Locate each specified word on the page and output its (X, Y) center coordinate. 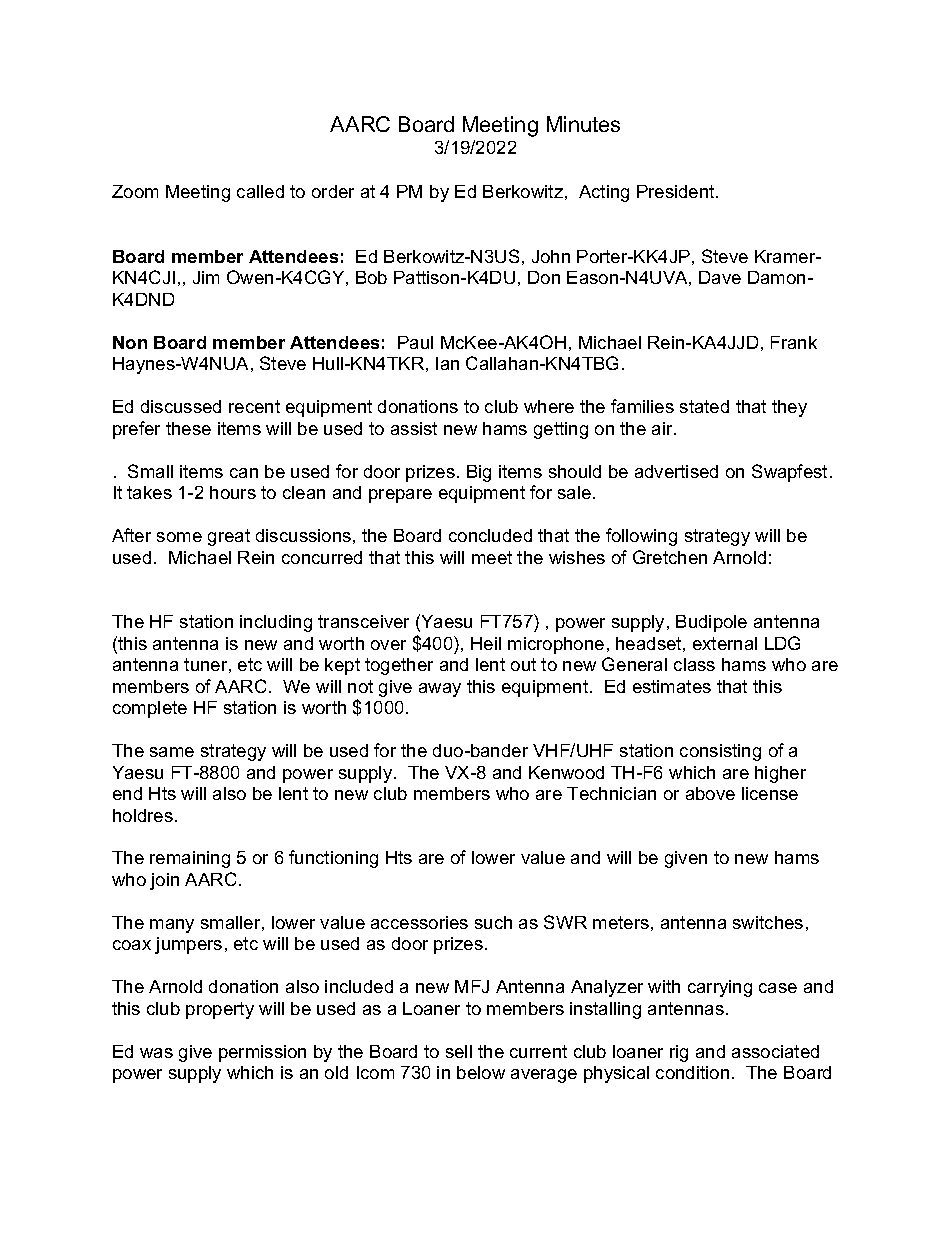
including (276, 623)
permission (262, 1053)
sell (459, 1051)
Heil (486, 643)
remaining (190, 859)
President (677, 191)
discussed (181, 406)
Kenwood (566, 772)
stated (704, 406)
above (710, 793)
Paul (415, 342)
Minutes (583, 124)
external (725, 643)
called (260, 191)
